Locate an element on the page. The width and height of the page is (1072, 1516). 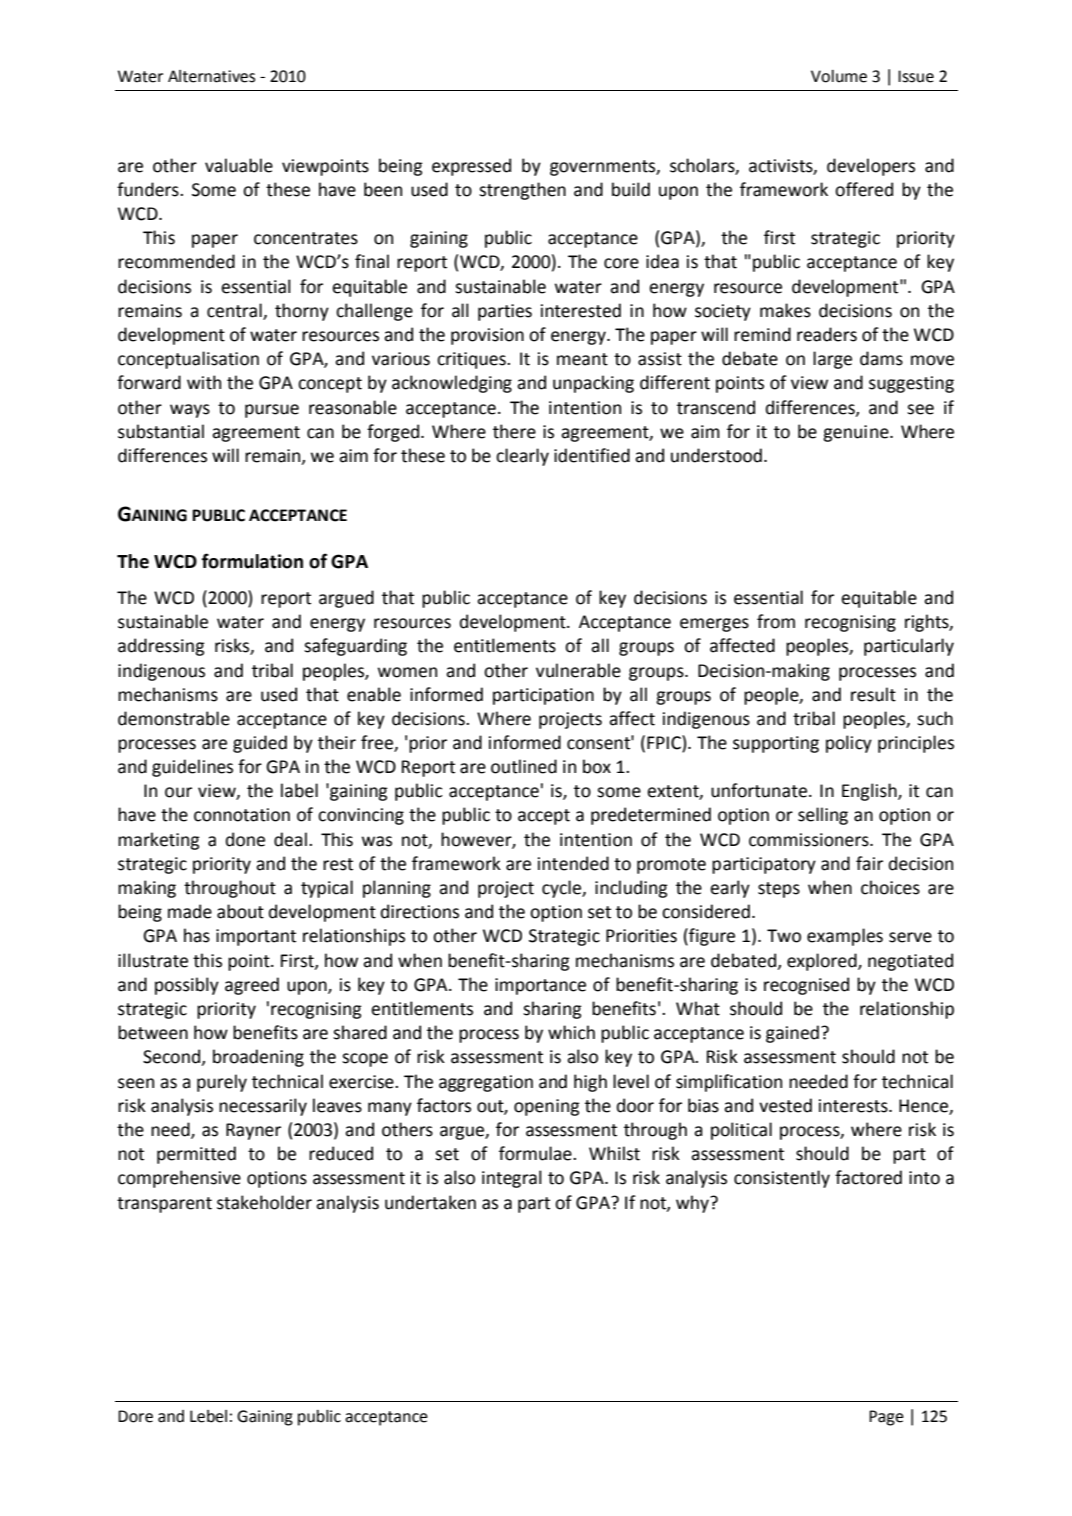
undertaken is located at coordinates (430, 1202).
